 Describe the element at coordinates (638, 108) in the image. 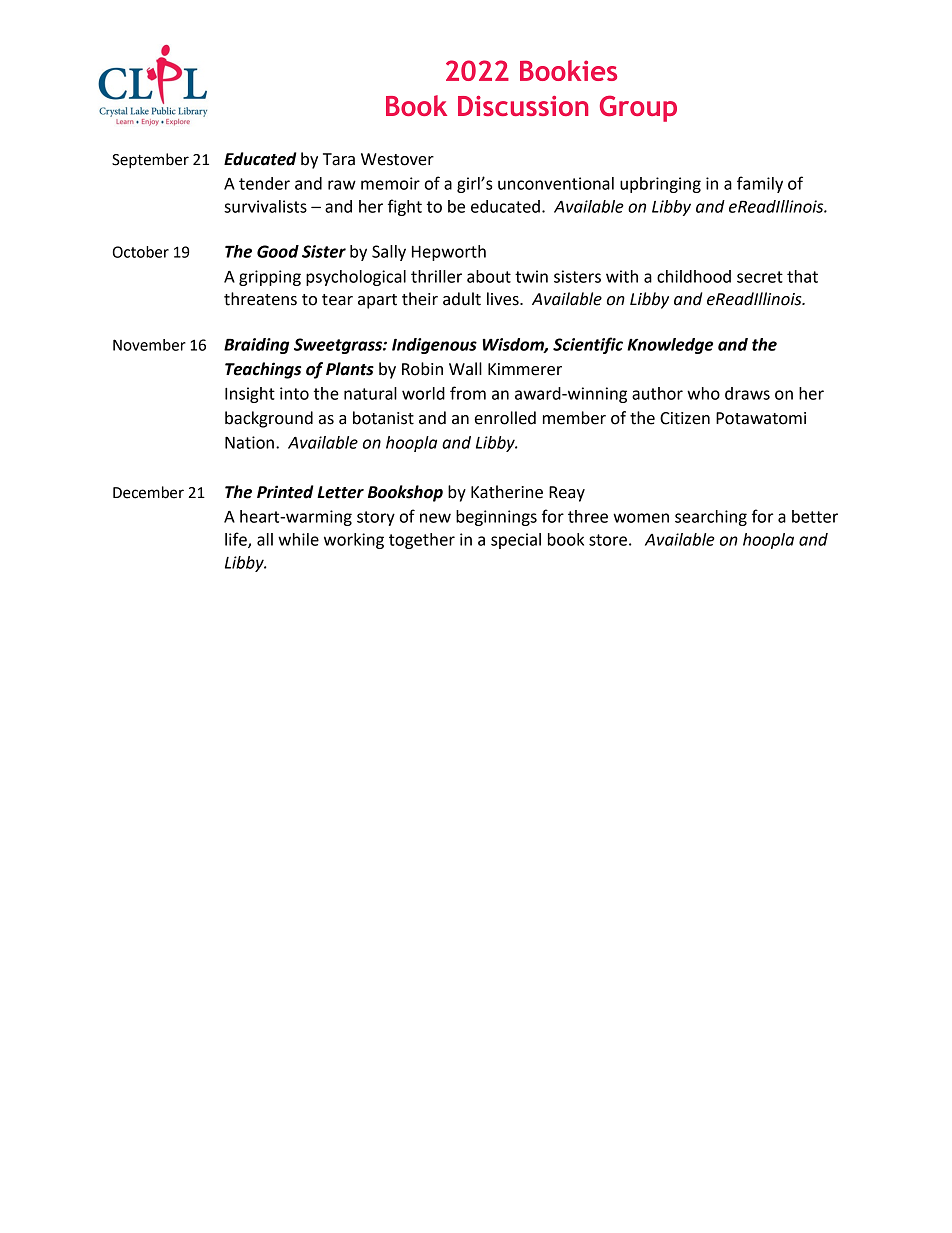

I see `Group` at that location.
